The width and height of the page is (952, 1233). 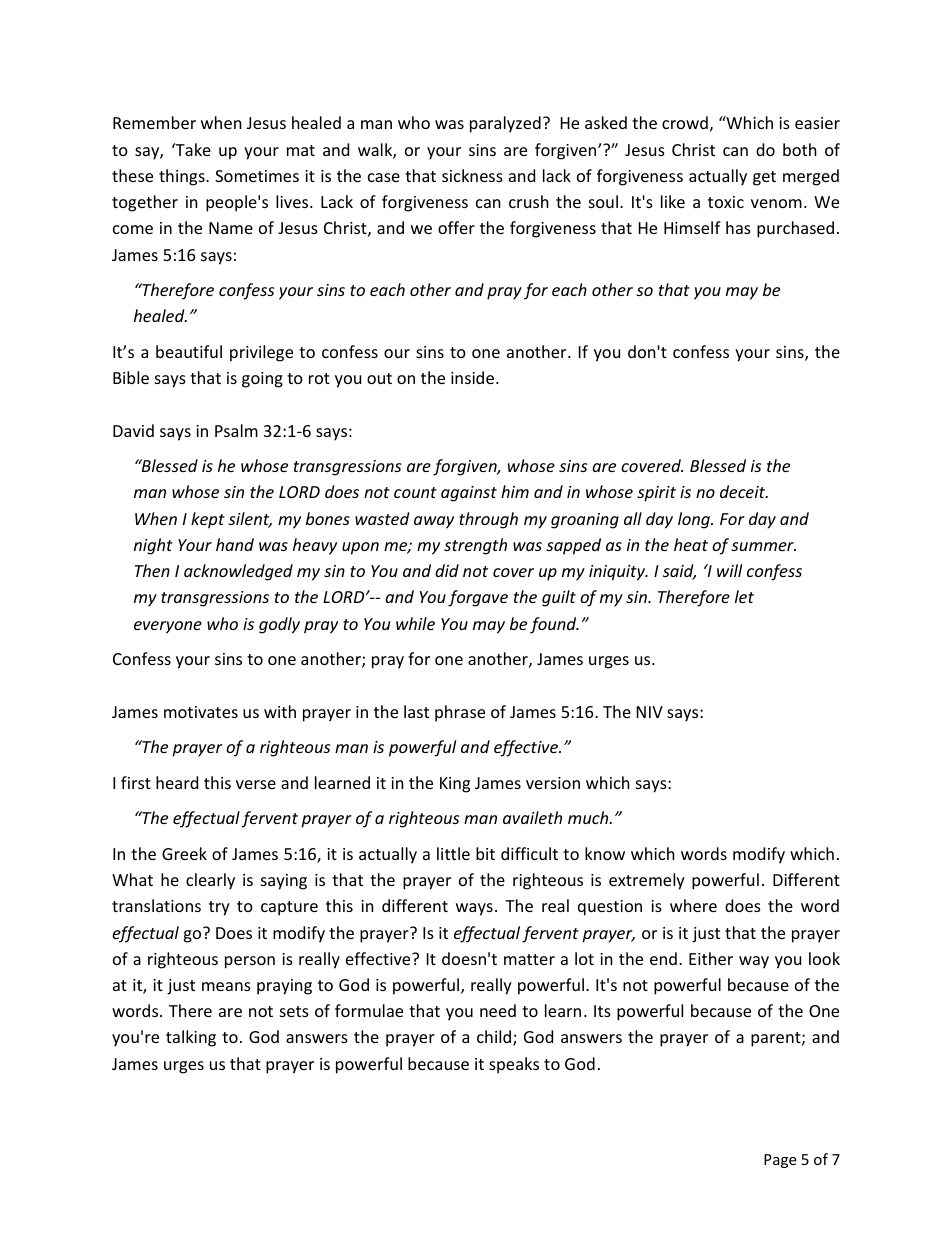 What do you see at coordinates (485, 853) in the page?
I see `bit` at bounding box center [485, 853].
